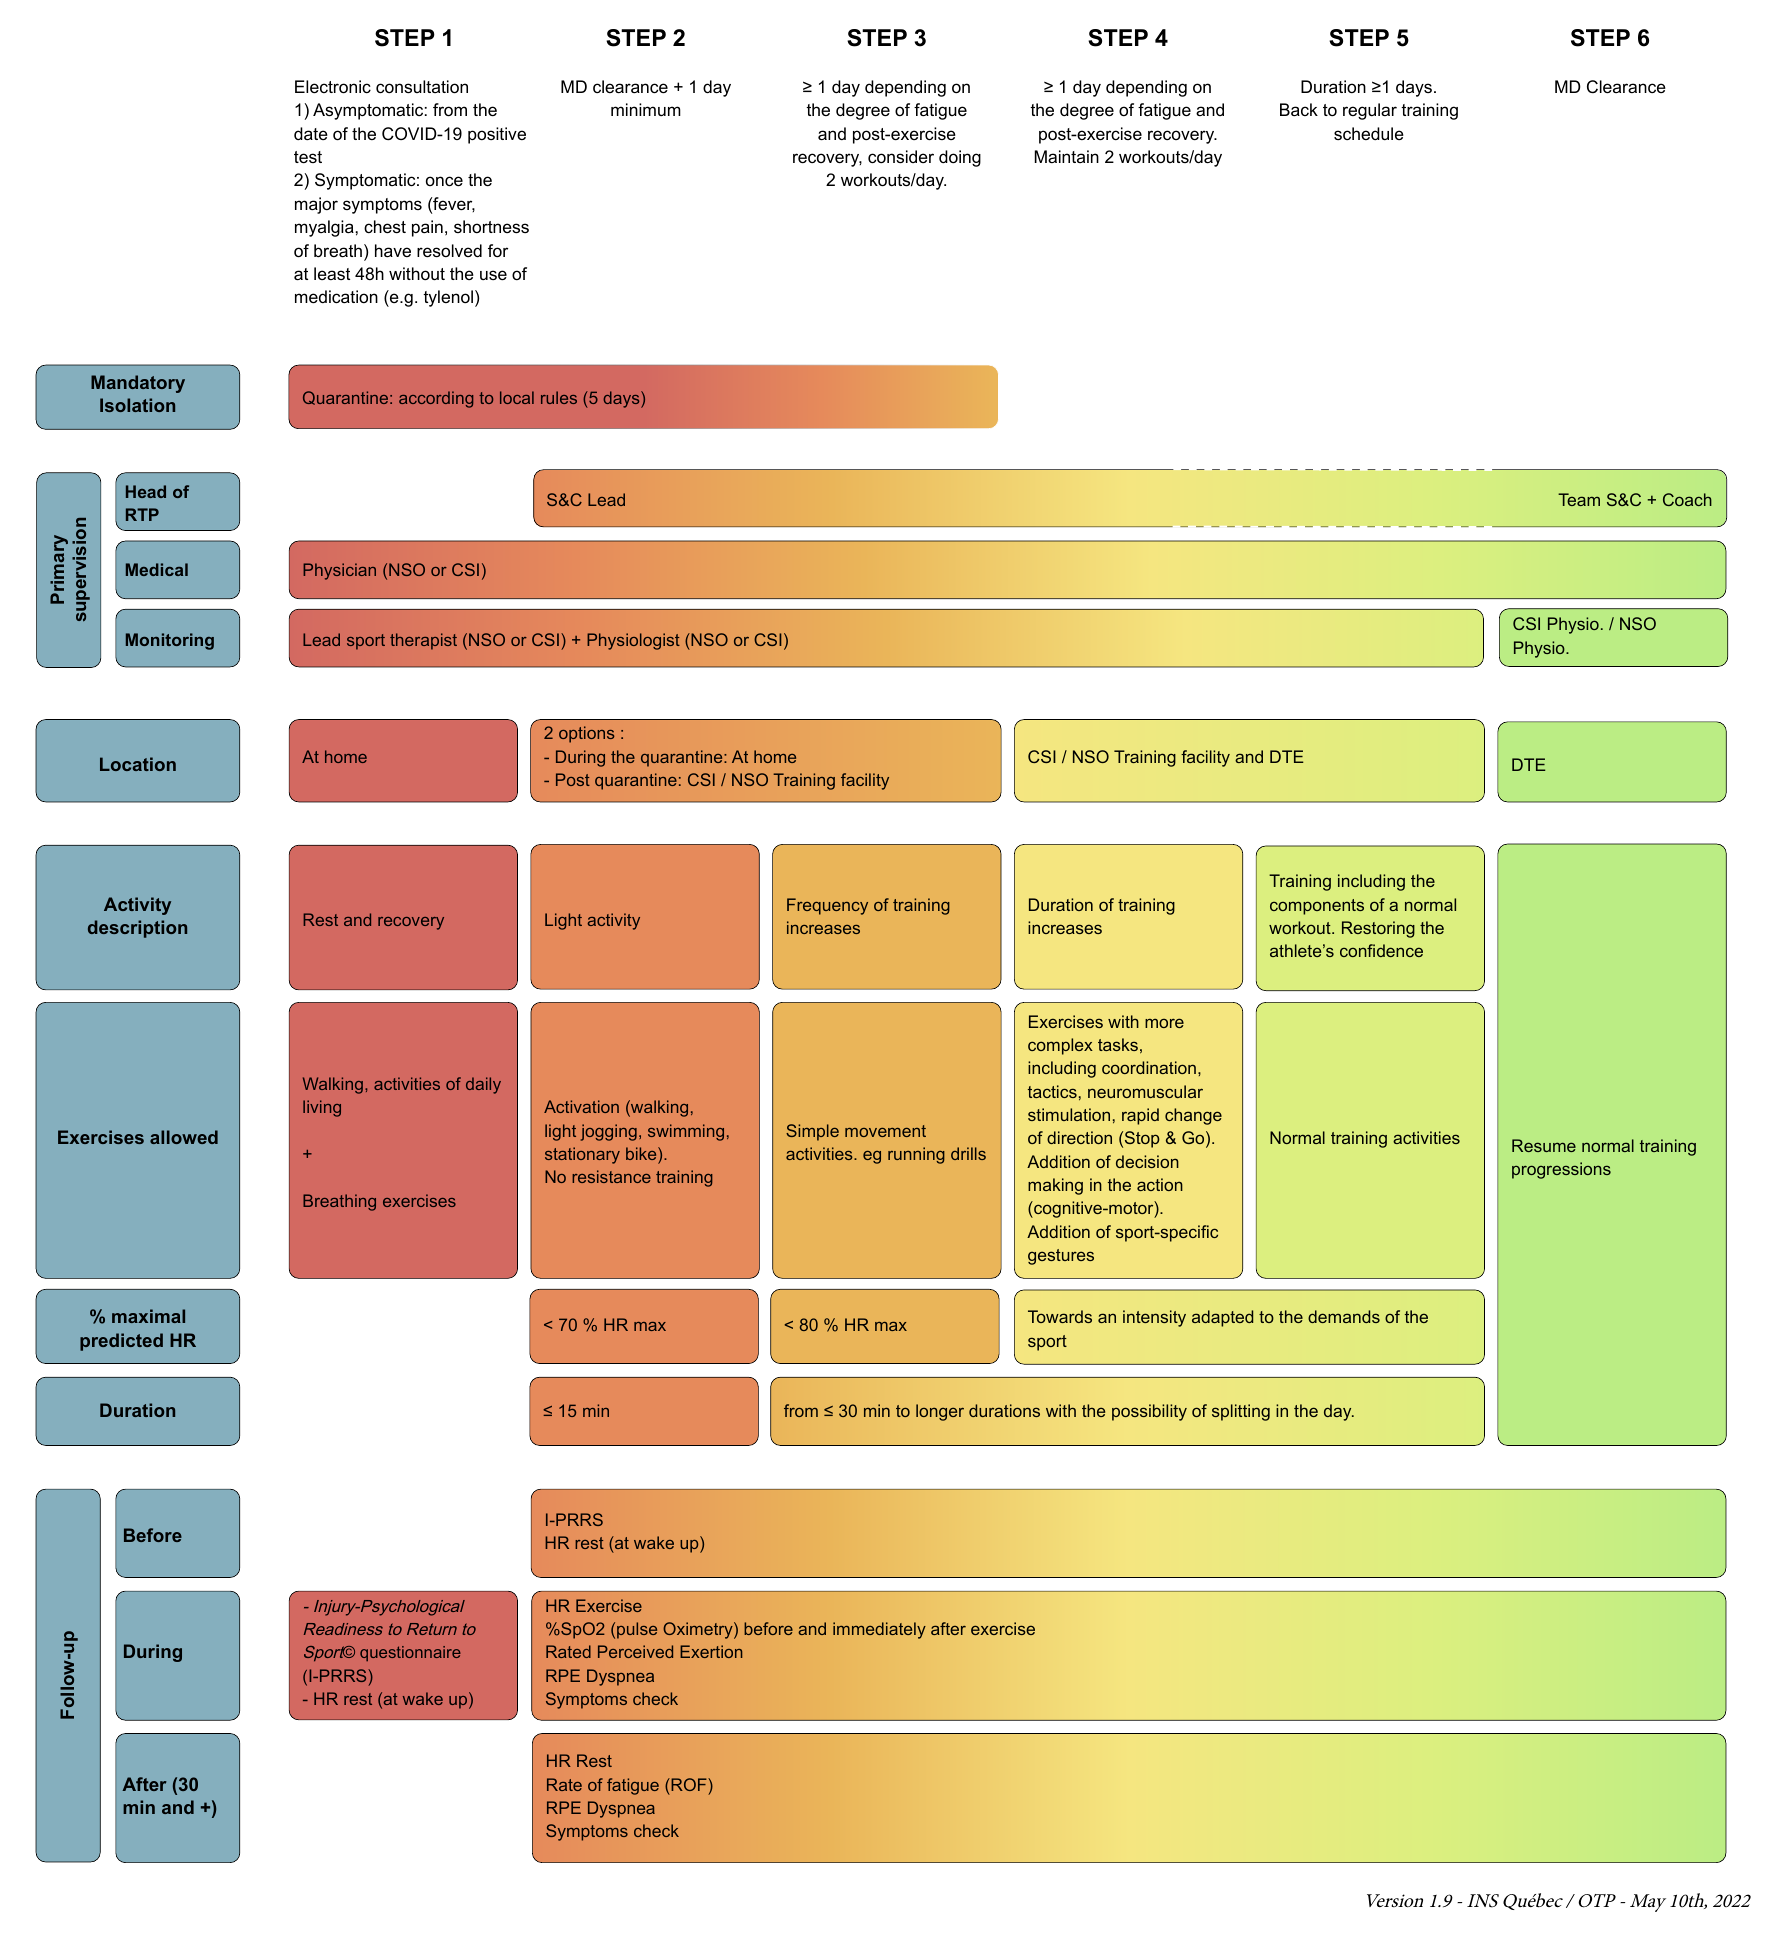 The height and width of the document is (1947, 1773). What do you see at coordinates (827, 906) in the document?
I see `Frequency` at bounding box center [827, 906].
